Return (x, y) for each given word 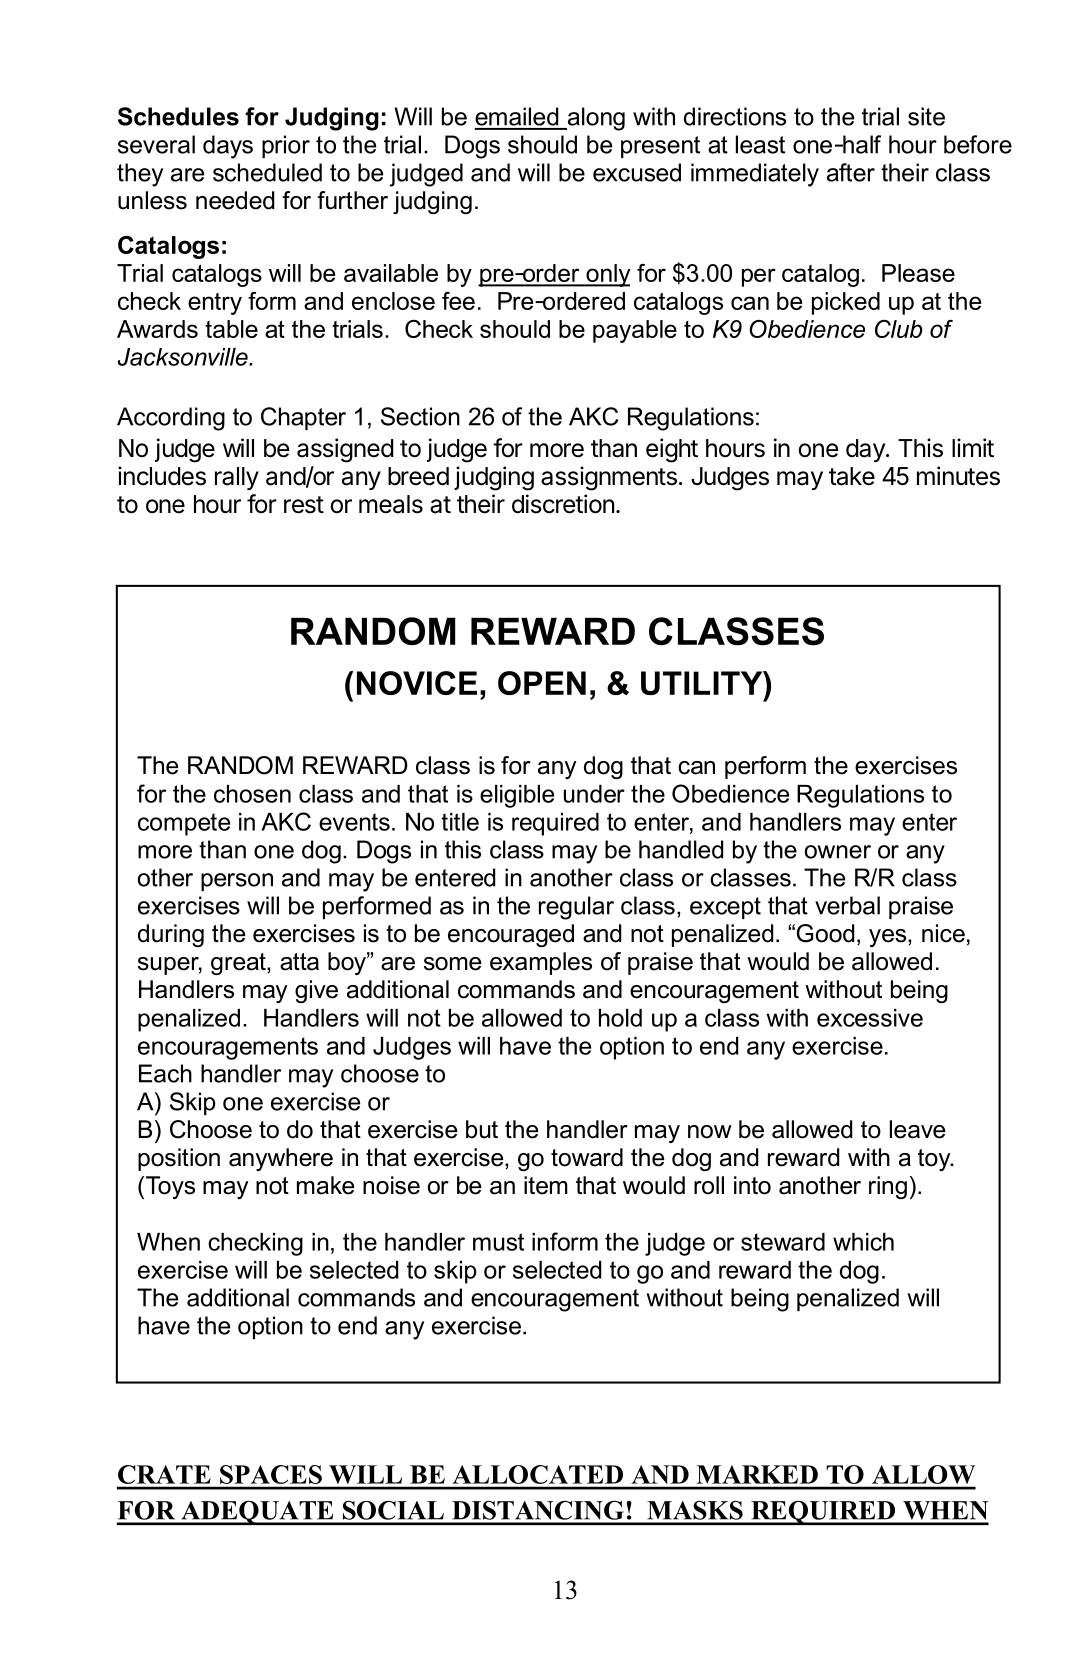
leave (917, 1129)
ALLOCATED (538, 1474)
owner (838, 852)
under (594, 794)
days (228, 147)
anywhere (281, 1159)
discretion (563, 504)
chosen (252, 794)
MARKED (757, 1474)
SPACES (271, 1474)
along (595, 119)
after (851, 172)
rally (237, 478)
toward (587, 1157)
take (852, 476)
